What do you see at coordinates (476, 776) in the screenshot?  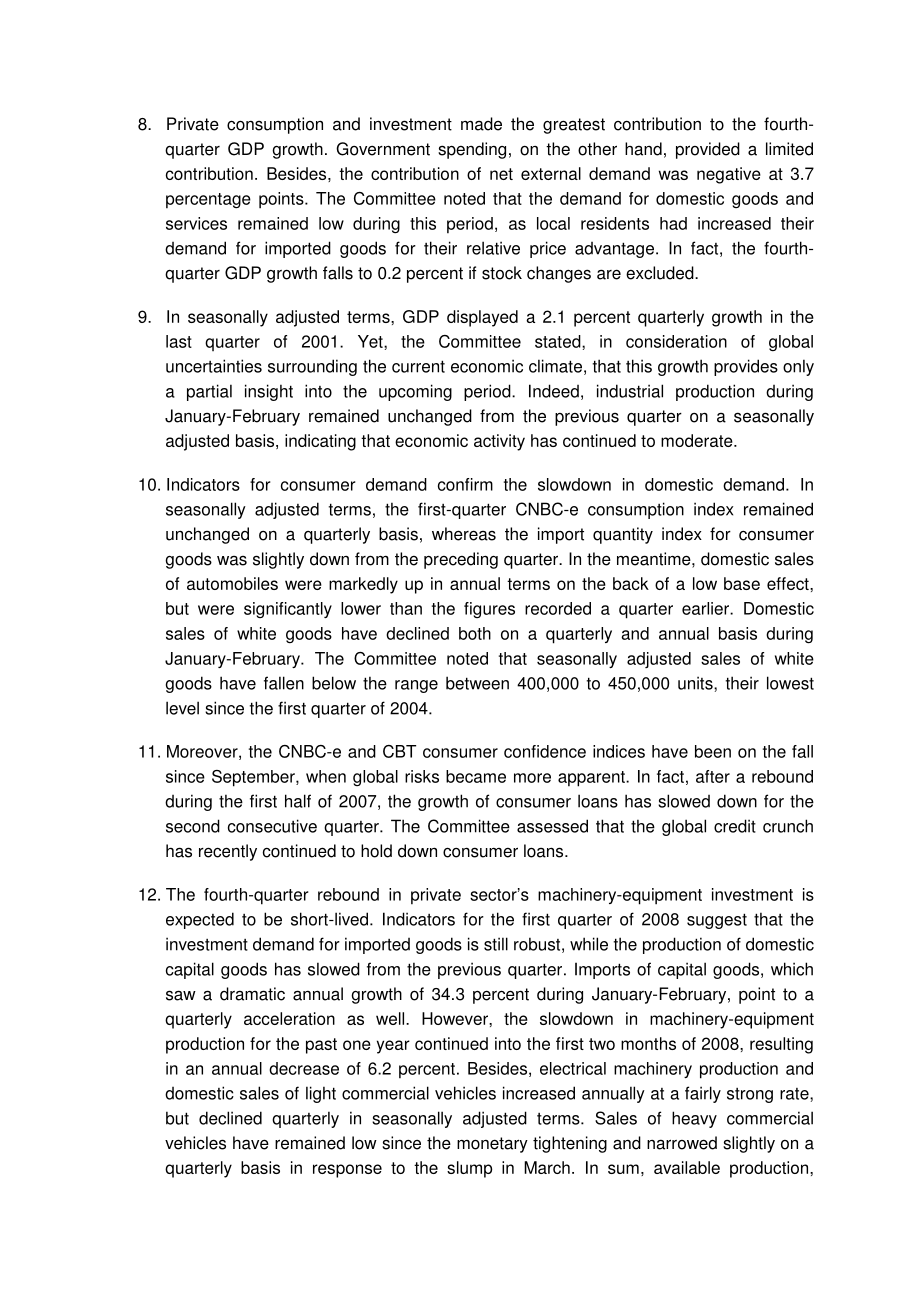 I see `became` at bounding box center [476, 776].
